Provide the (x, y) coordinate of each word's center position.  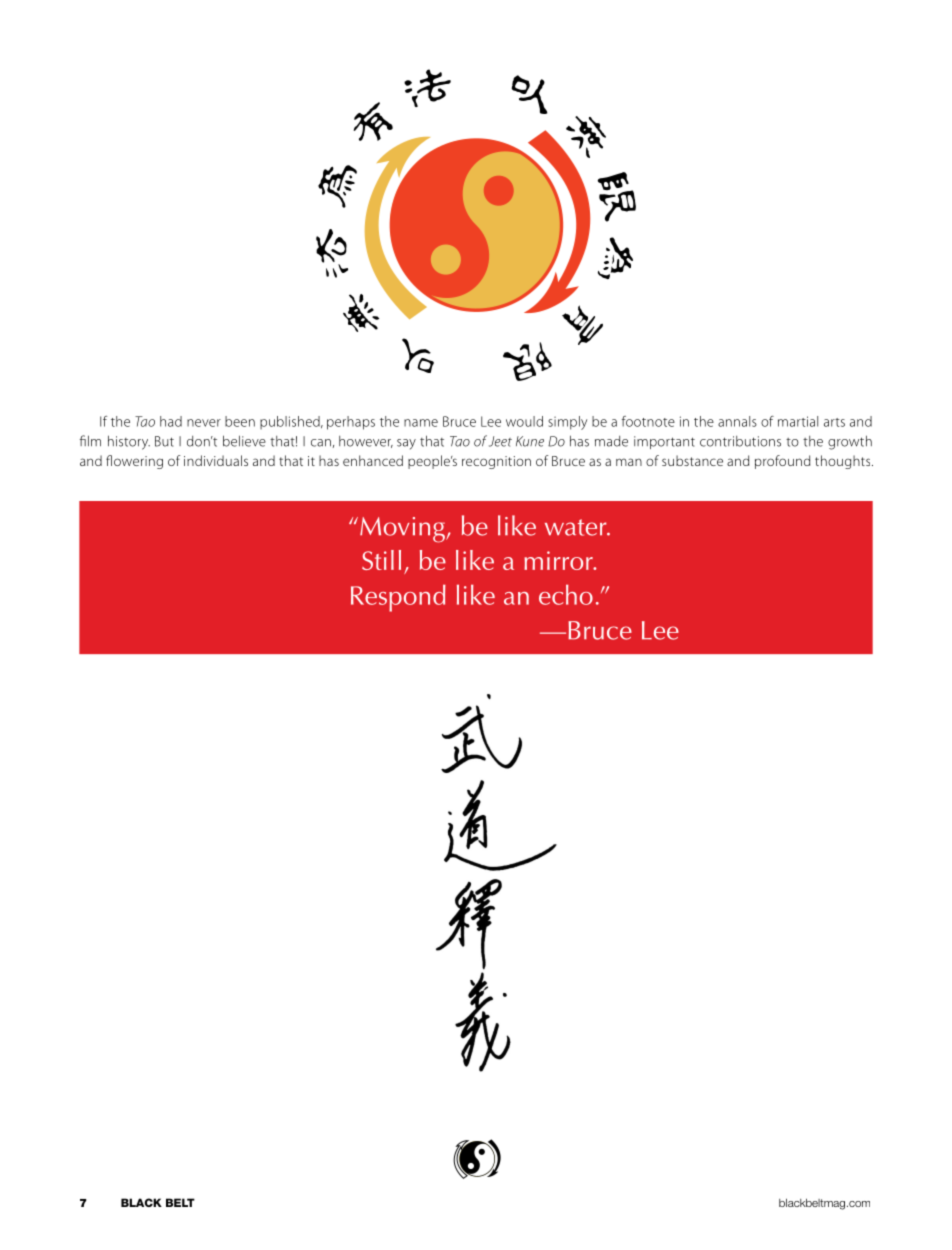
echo (566, 594)
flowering (134, 462)
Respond (398, 598)
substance (692, 460)
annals (737, 421)
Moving (403, 530)
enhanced (373, 460)
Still (381, 560)
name (421, 423)
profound (782, 462)
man (629, 462)
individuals (216, 460)
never (204, 423)
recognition (496, 462)
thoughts (844, 462)
